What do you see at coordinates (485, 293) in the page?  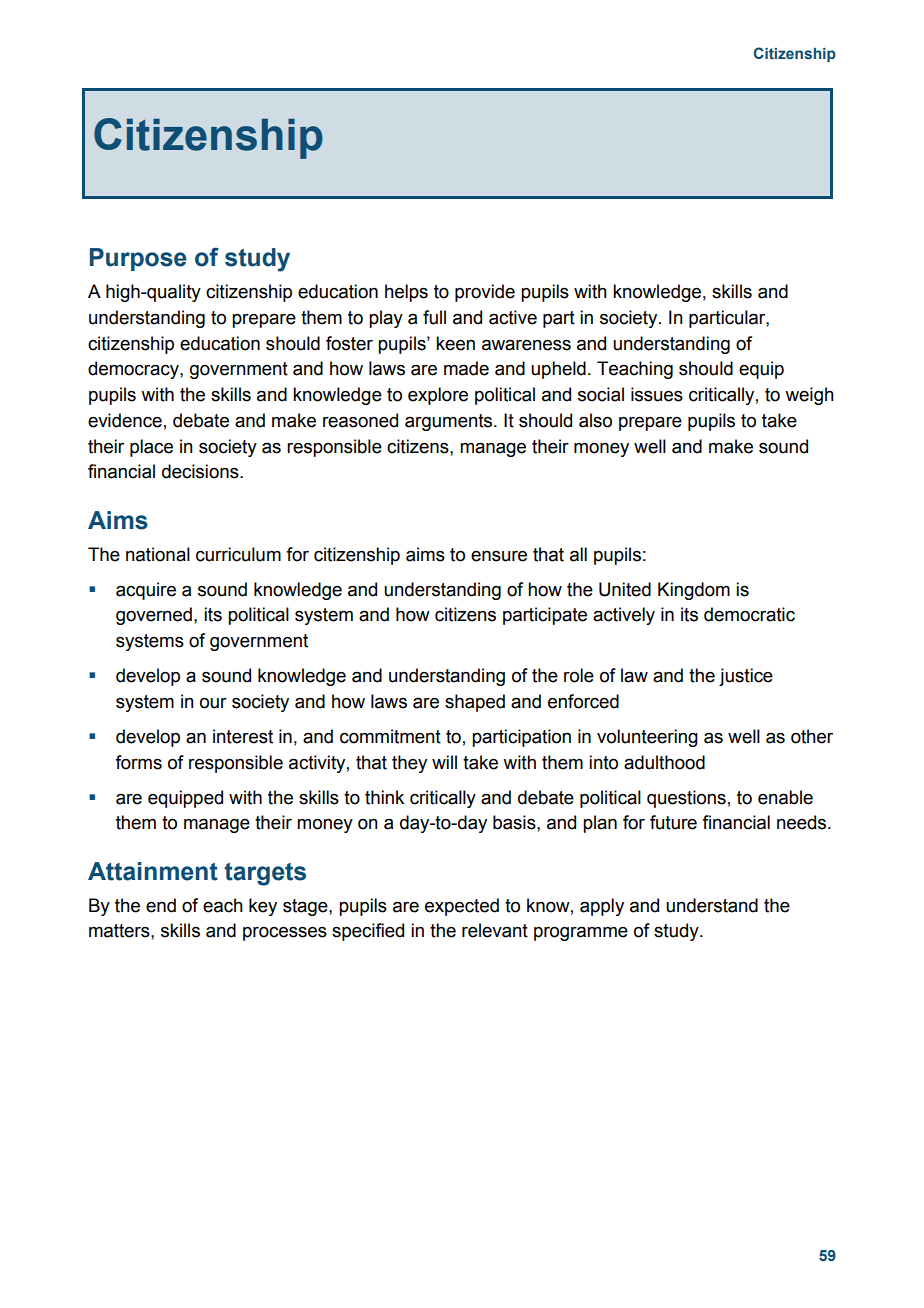 I see `provide` at bounding box center [485, 293].
